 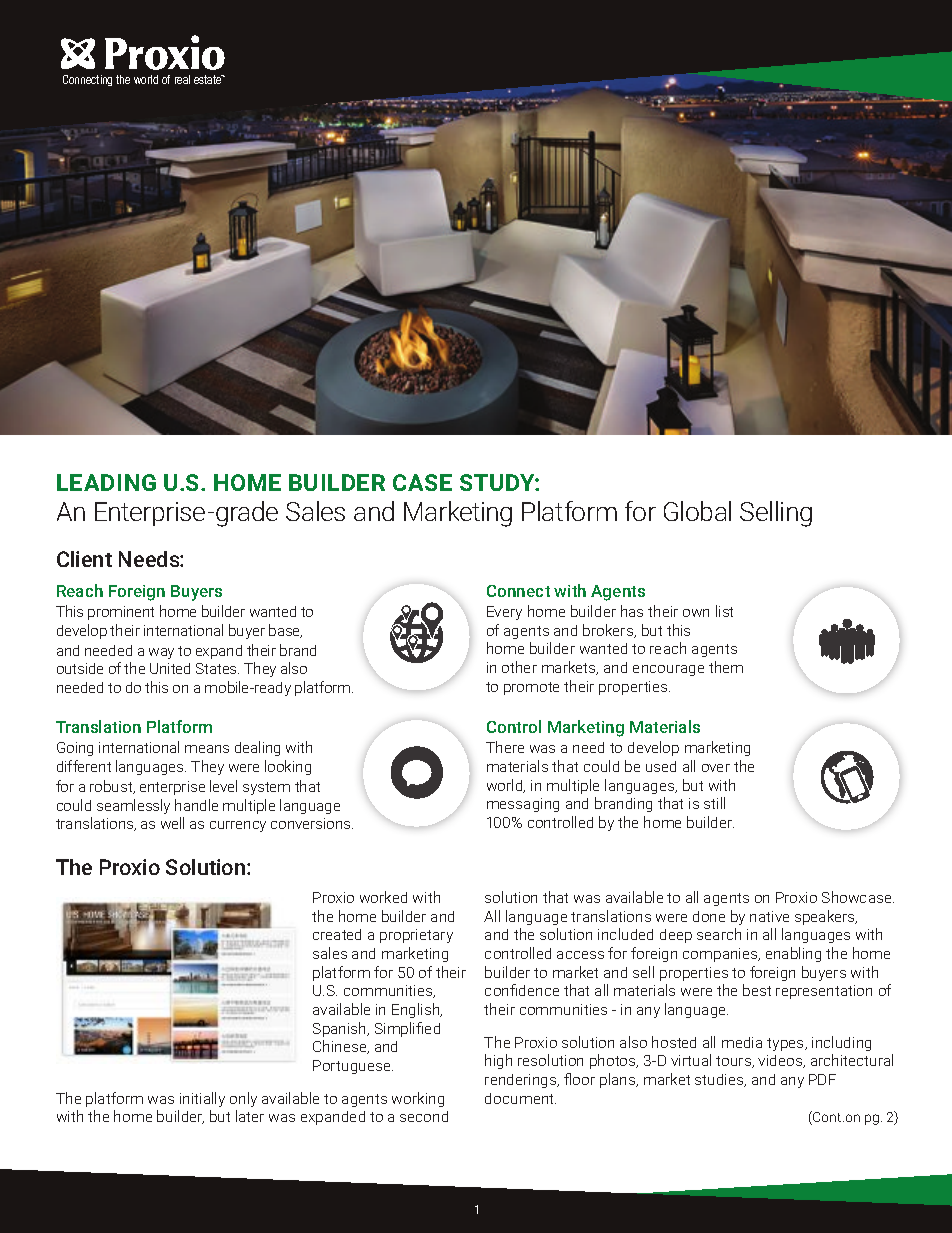 What do you see at coordinates (106, 482) in the image?
I see `LEADING` at bounding box center [106, 482].
